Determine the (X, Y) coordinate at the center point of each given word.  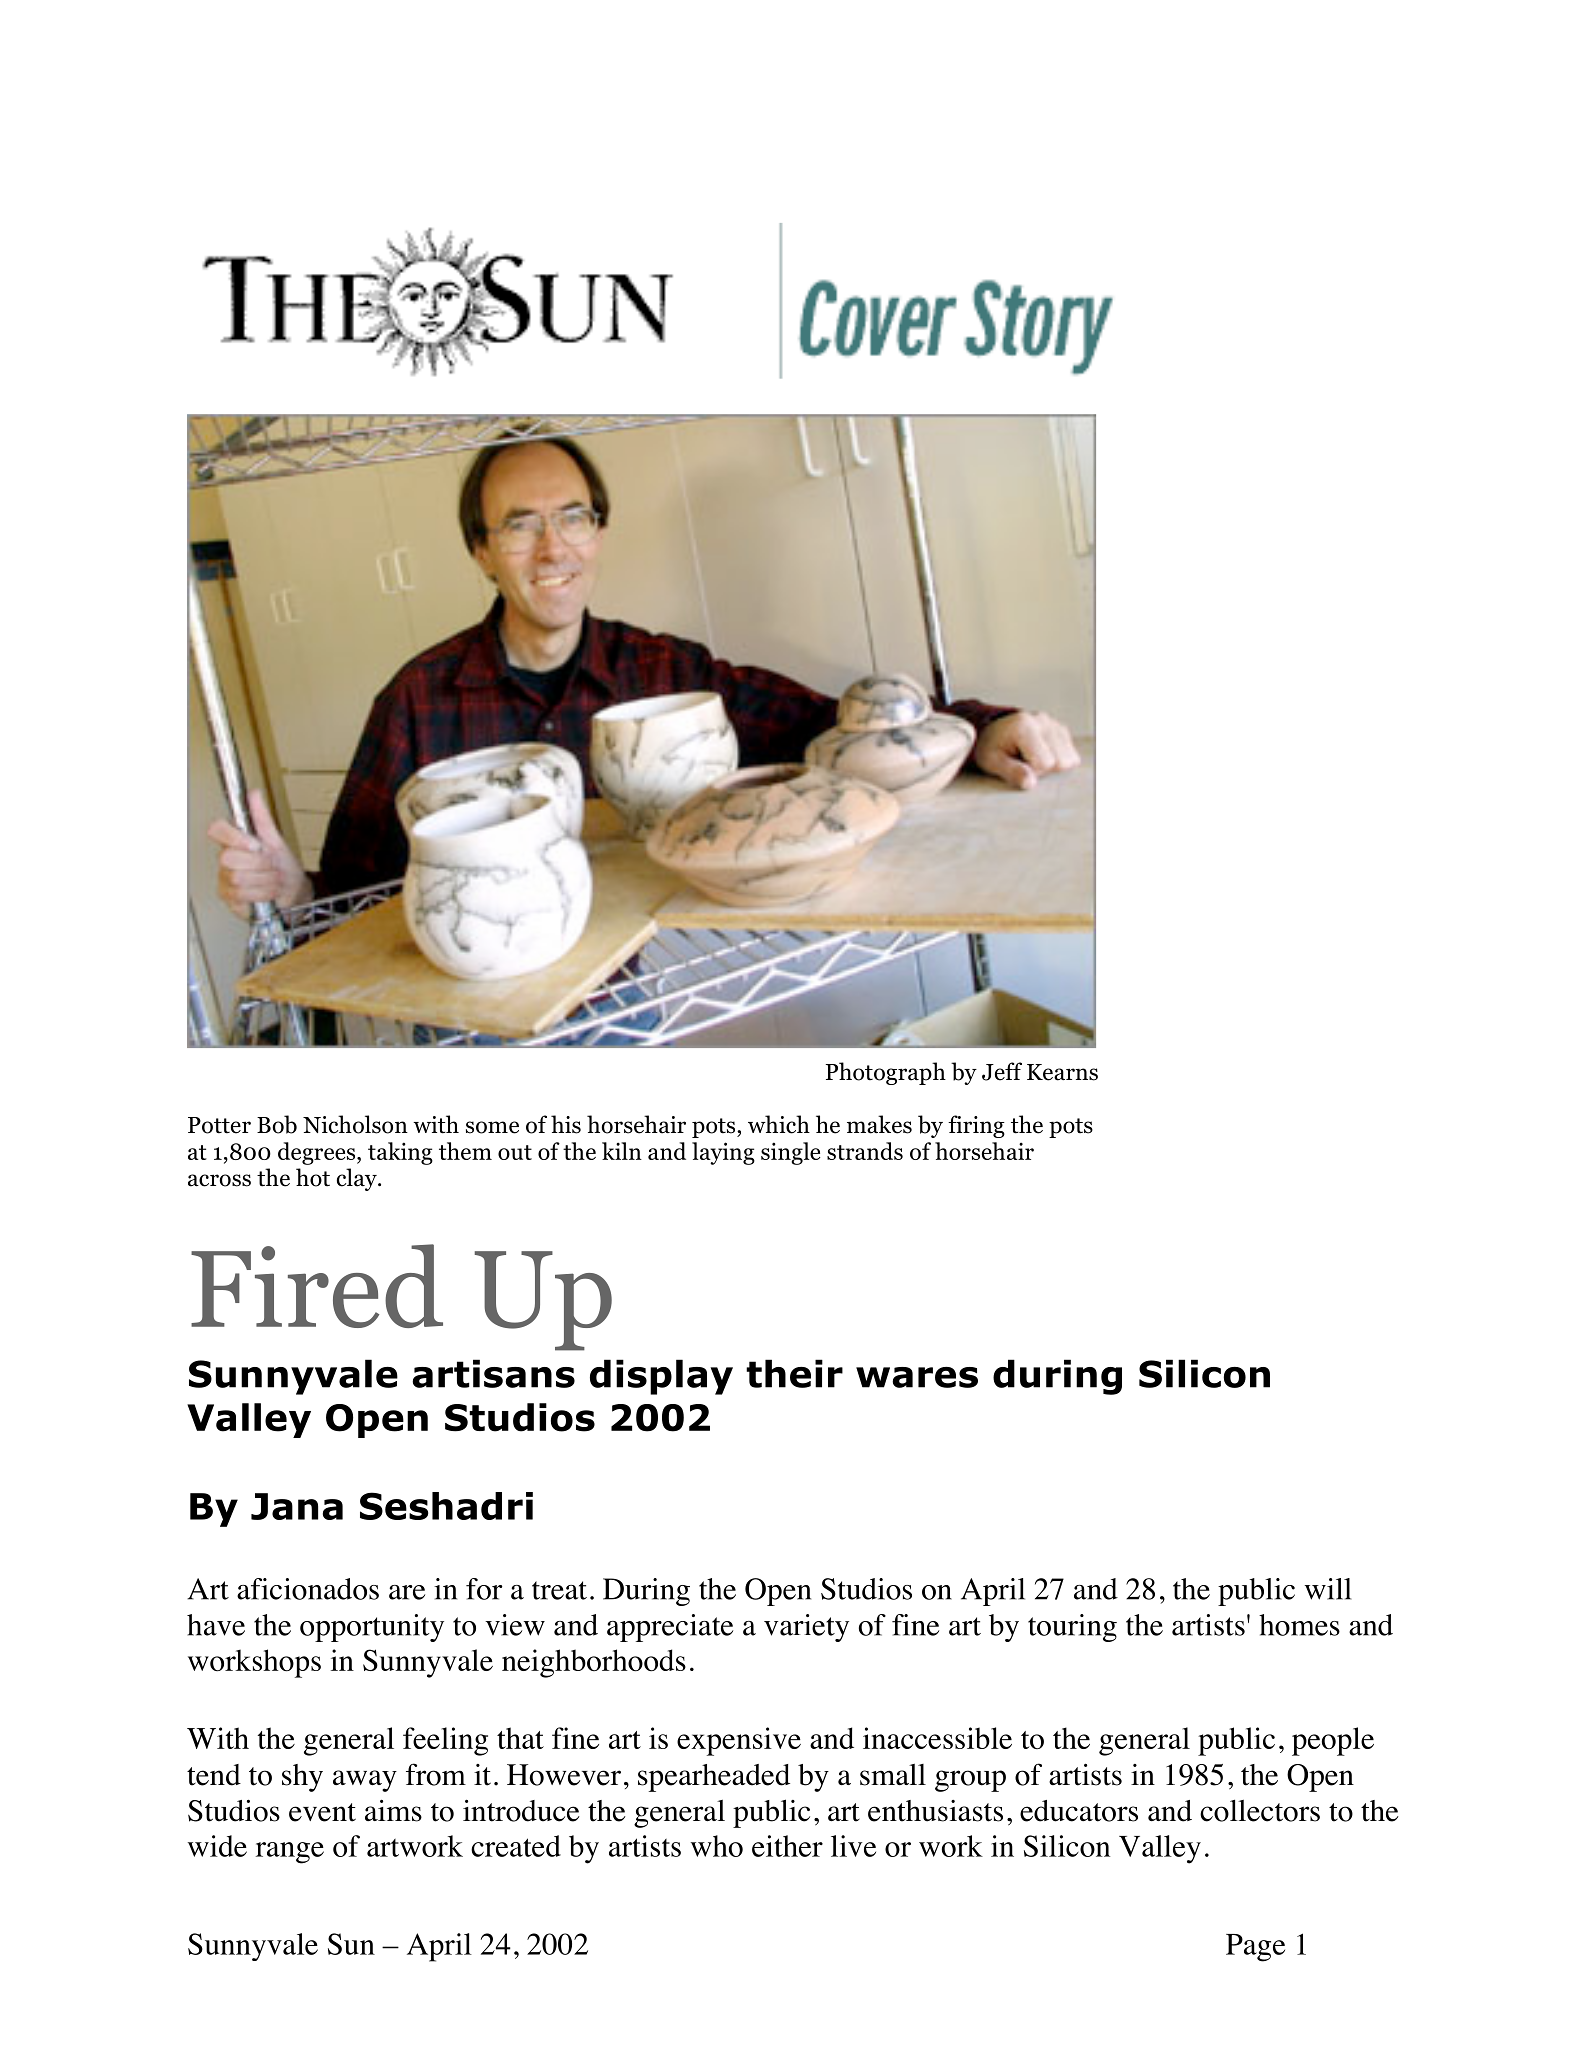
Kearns (1062, 1072)
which (779, 1124)
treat (559, 1590)
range (290, 1853)
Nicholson (355, 1124)
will (1328, 1589)
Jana (297, 1506)
